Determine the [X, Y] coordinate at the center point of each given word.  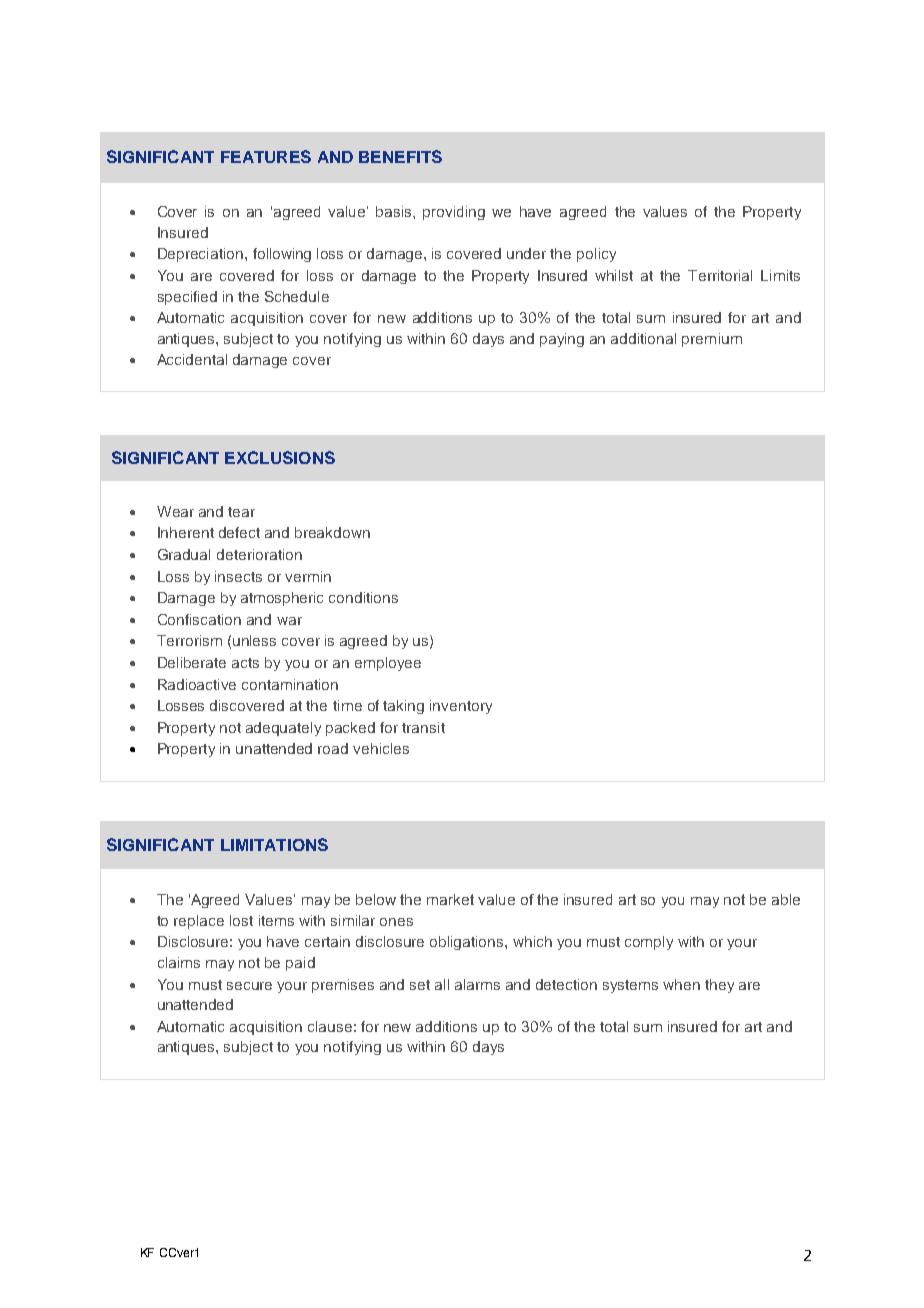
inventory [461, 707]
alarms [477, 984]
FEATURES [266, 156]
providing [454, 213]
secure [249, 986]
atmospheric [282, 599]
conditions [363, 597]
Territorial [720, 275]
